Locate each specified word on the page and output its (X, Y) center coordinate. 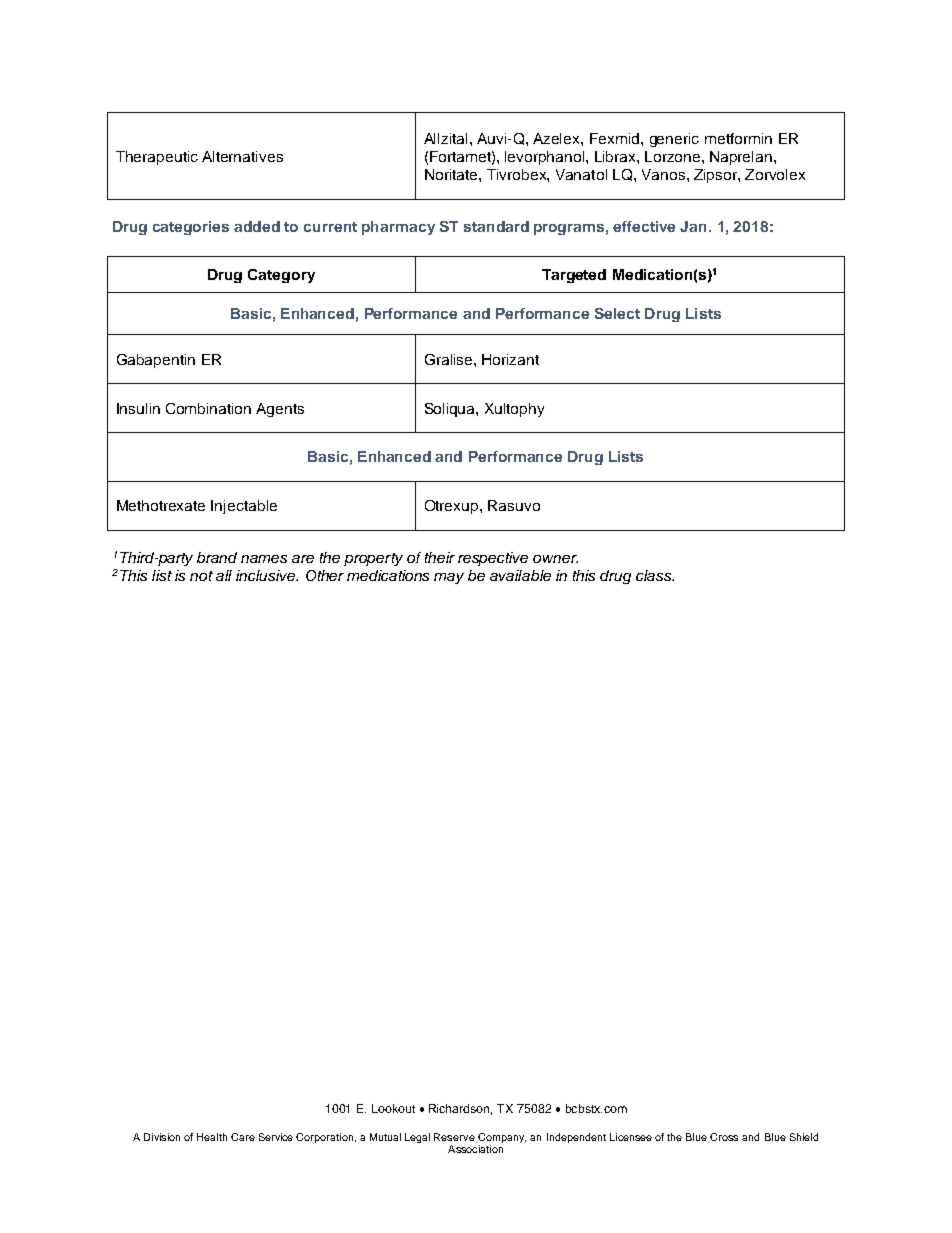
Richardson (460, 1109)
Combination (208, 408)
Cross (724, 1137)
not (201, 576)
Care (243, 1137)
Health (212, 1137)
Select (617, 313)
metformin (738, 138)
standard (496, 226)
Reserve (454, 1137)
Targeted (574, 276)
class (655, 575)
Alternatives (242, 156)
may (449, 578)
